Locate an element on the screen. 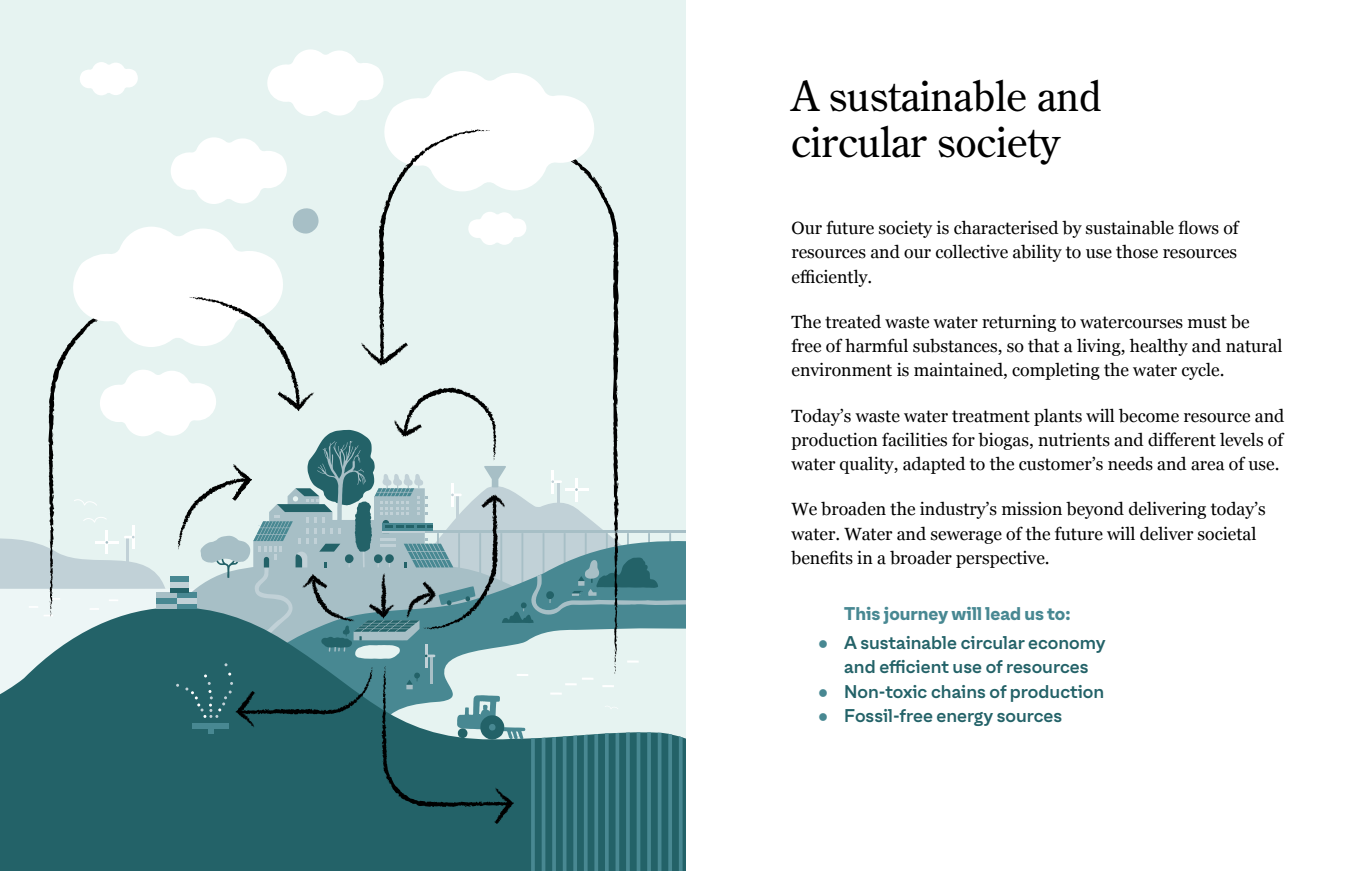 The height and width of the screenshot is (871, 1372). ability is located at coordinates (1037, 253).
